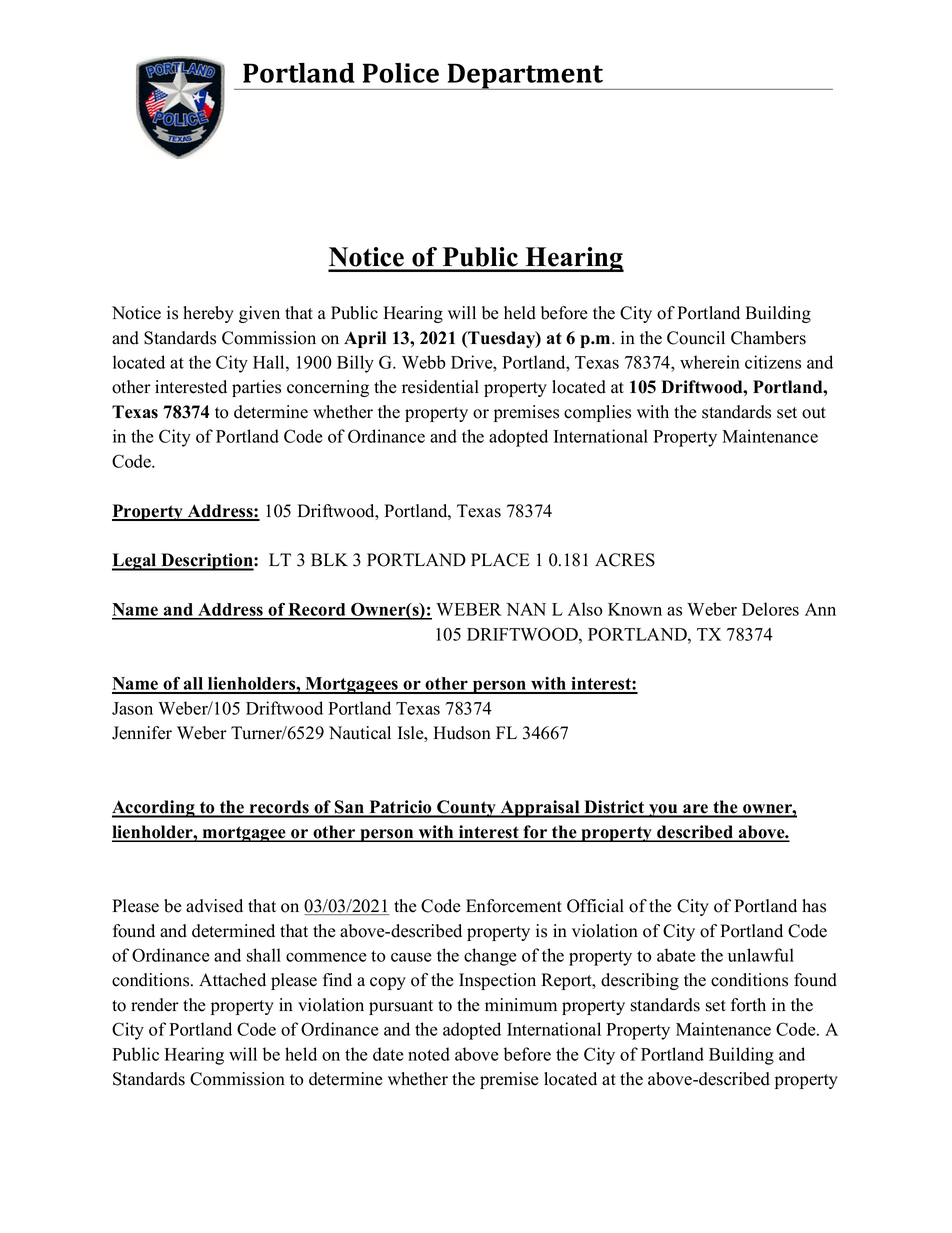 The height and width of the screenshot is (1233, 952). I want to click on parties, so click(256, 388).
